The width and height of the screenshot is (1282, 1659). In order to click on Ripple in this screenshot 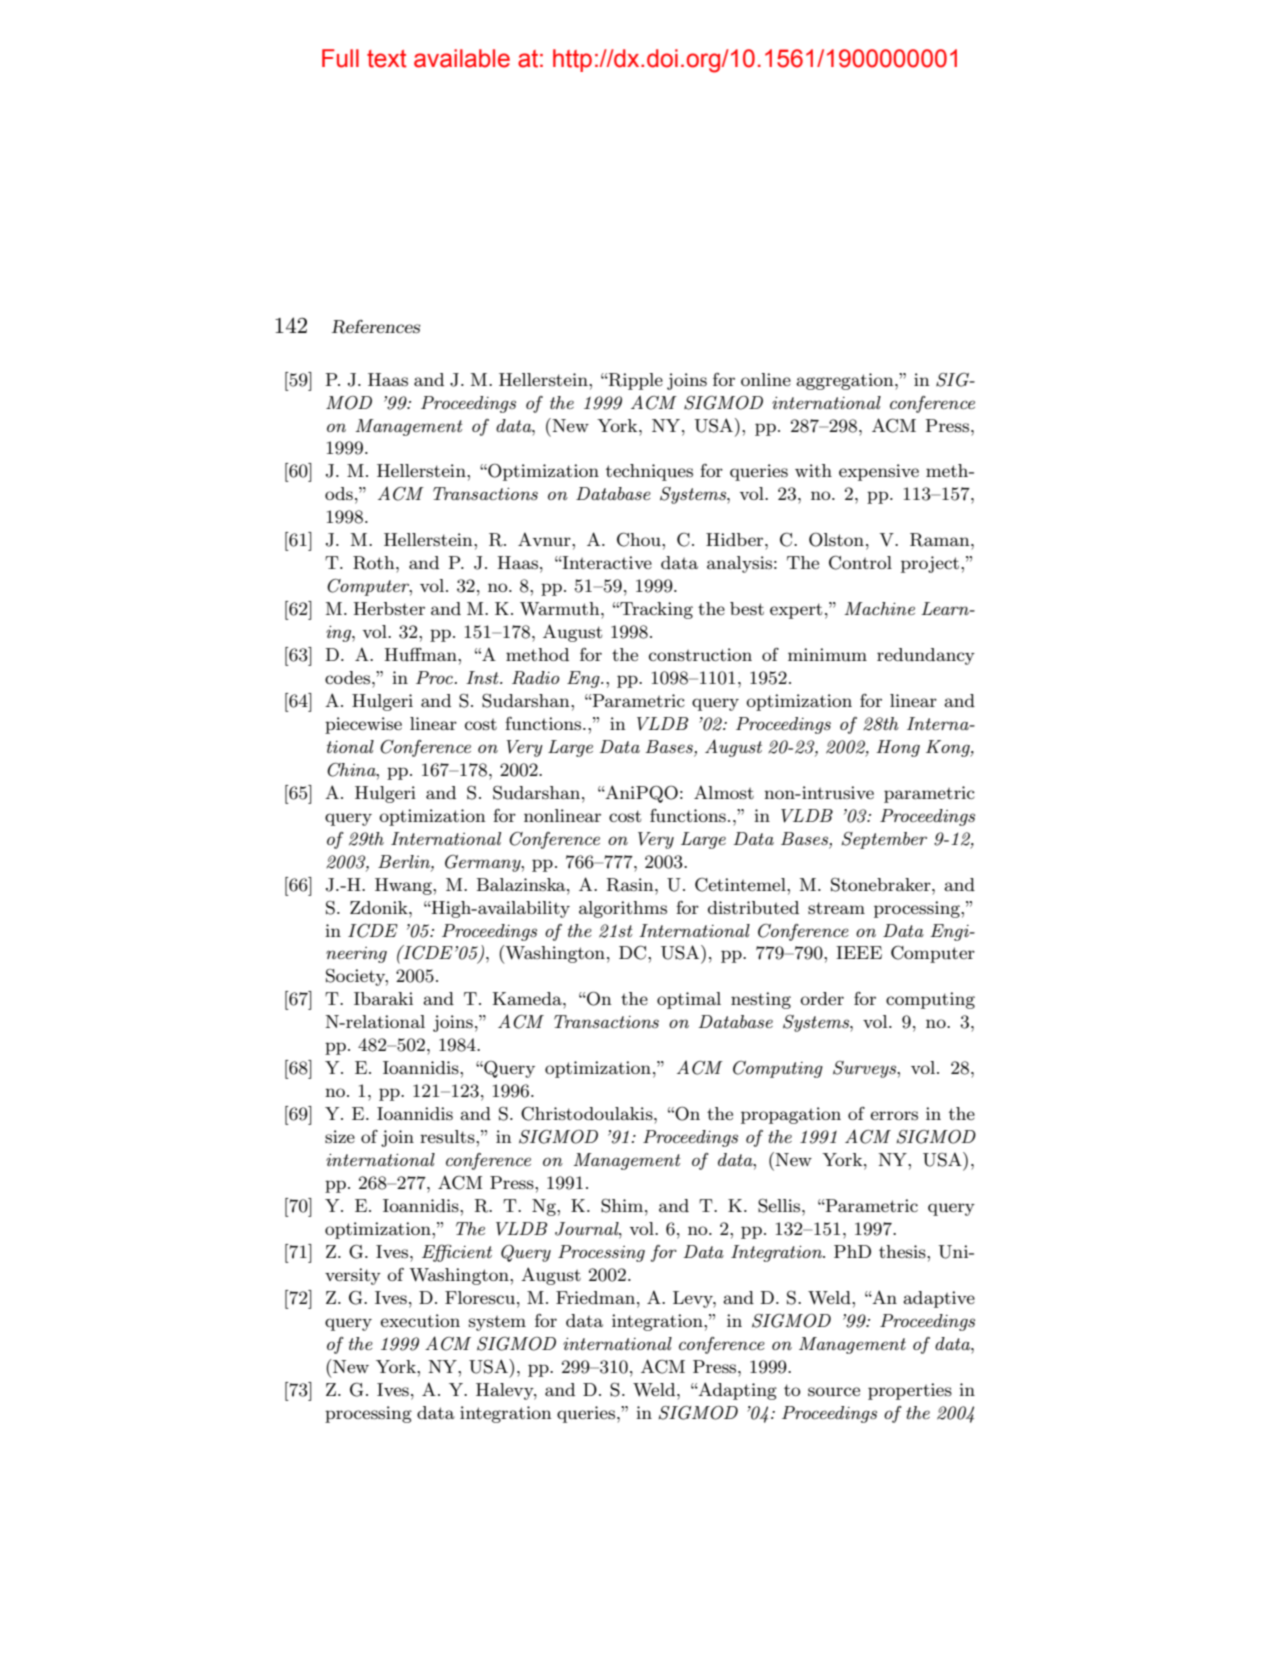, I will do `click(635, 381)`.
